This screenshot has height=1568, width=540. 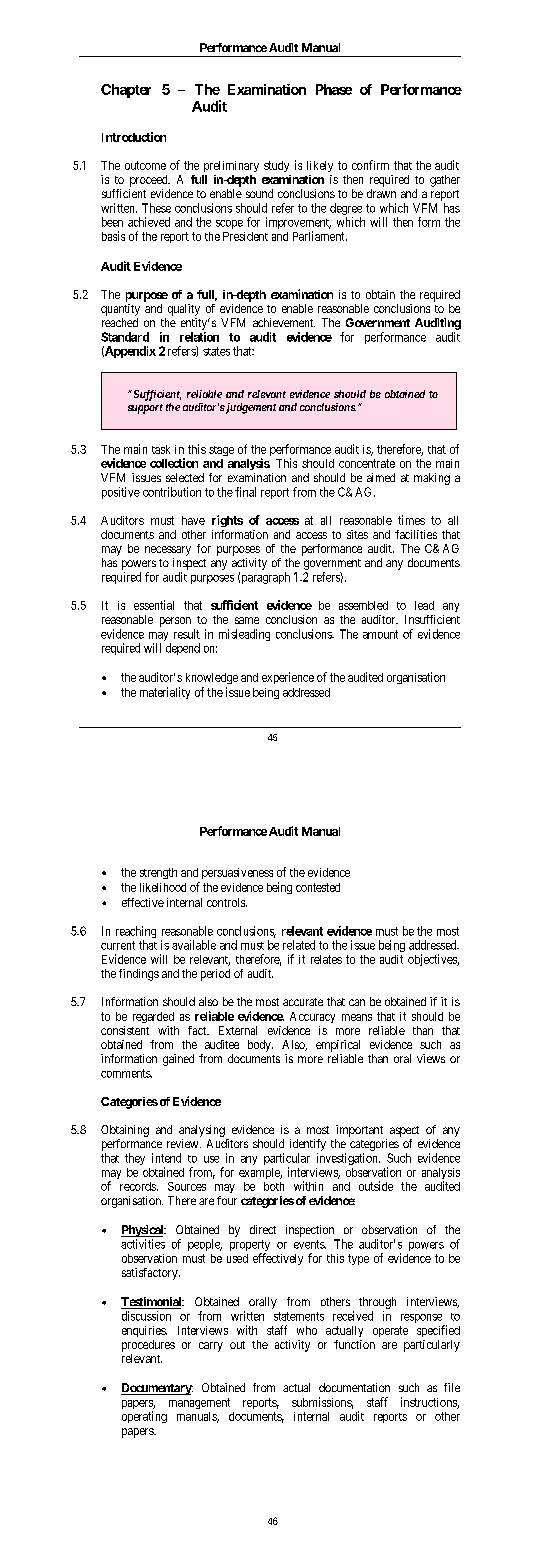 What do you see at coordinates (303, 1002) in the screenshot?
I see `accurate` at bounding box center [303, 1002].
